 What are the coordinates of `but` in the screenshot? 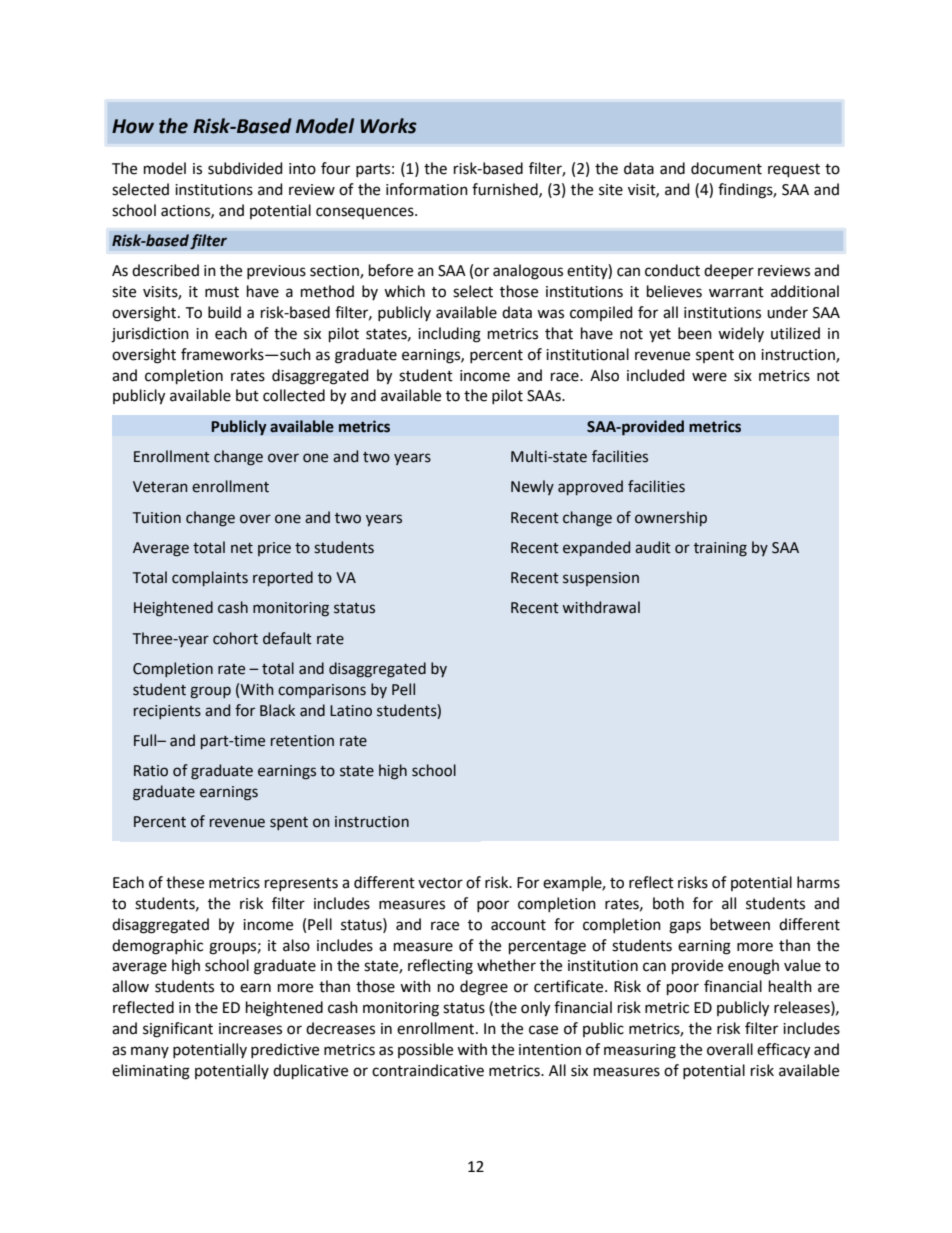 It's located at (247, 395).
